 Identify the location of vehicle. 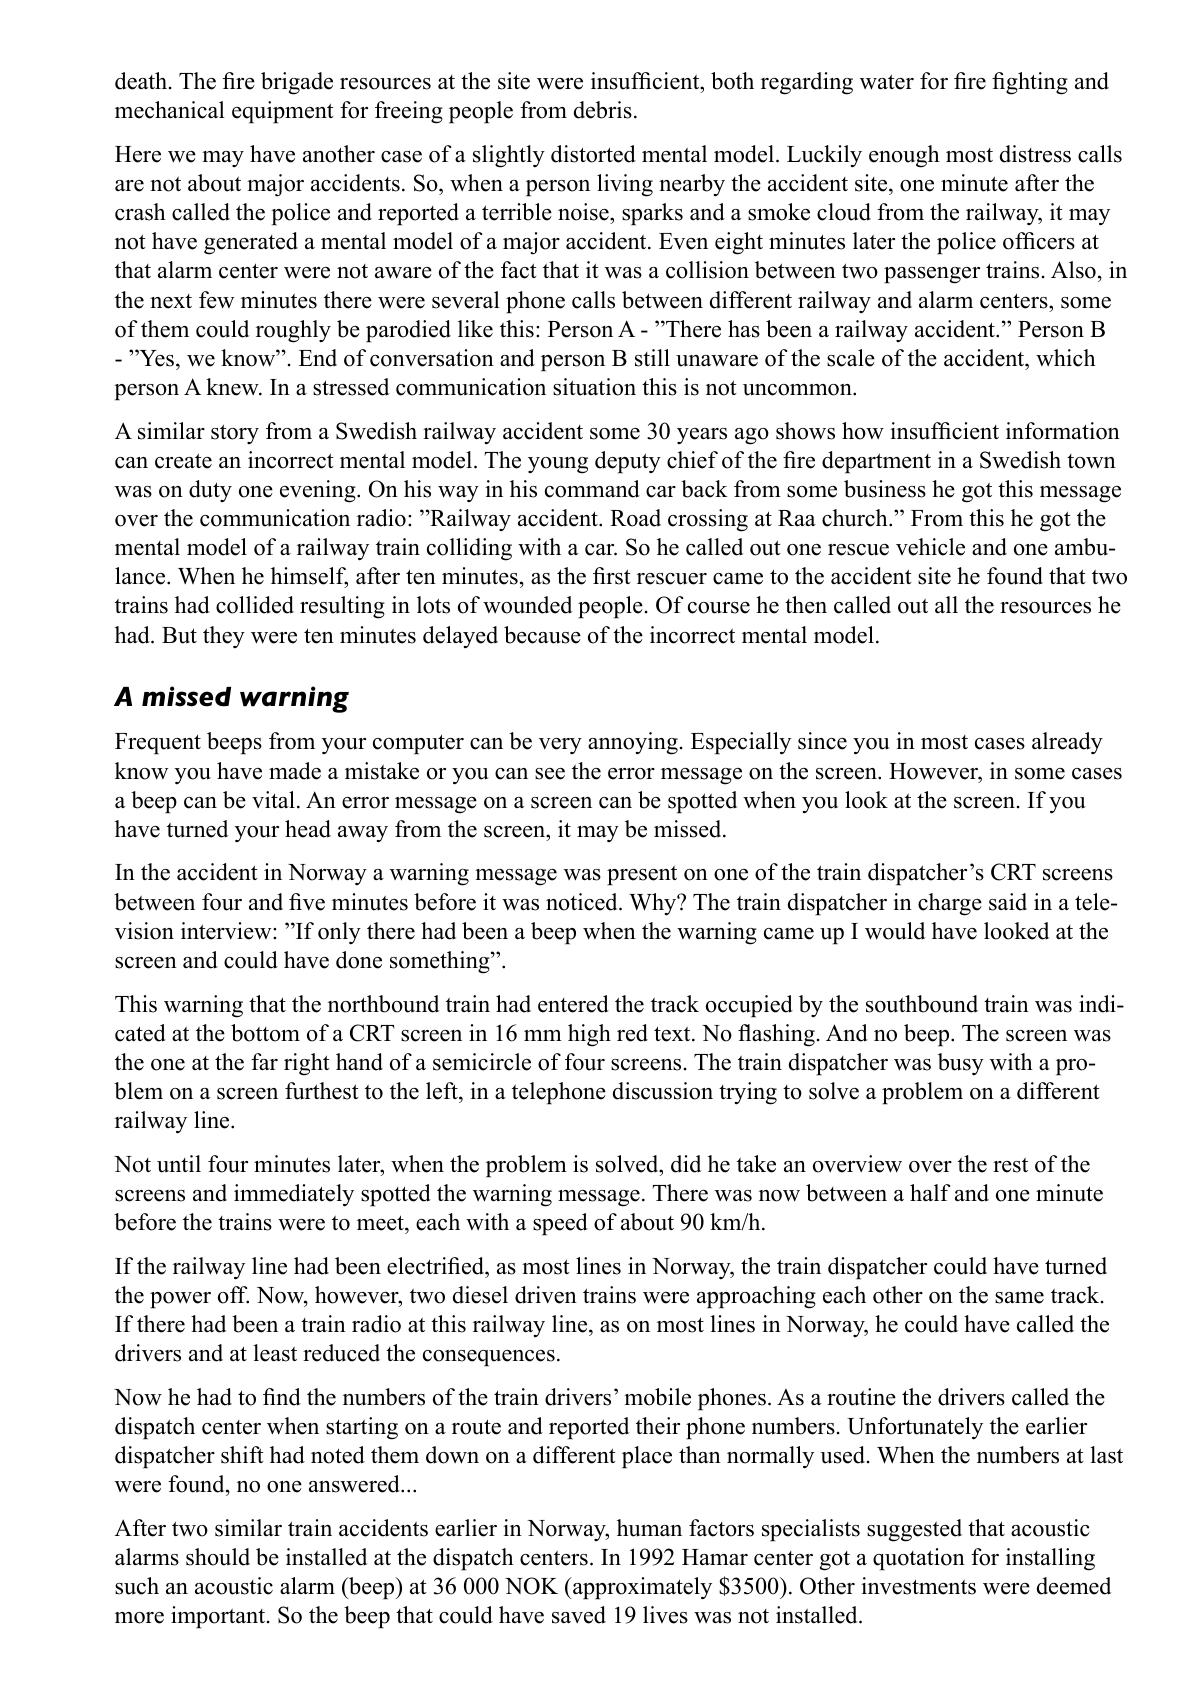
(930, 547).
